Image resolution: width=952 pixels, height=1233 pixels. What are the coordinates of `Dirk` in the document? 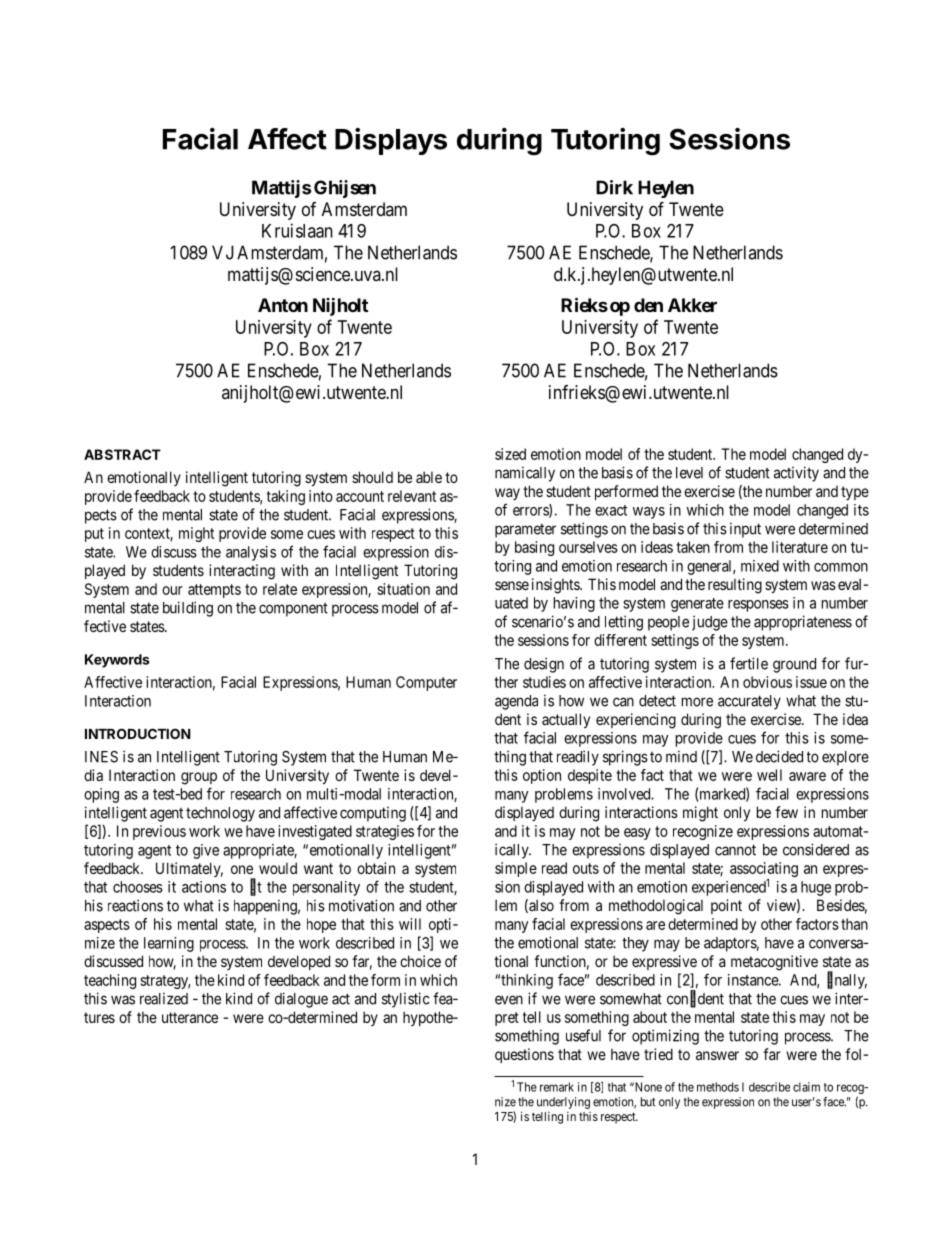 It's located at (614, 187).
